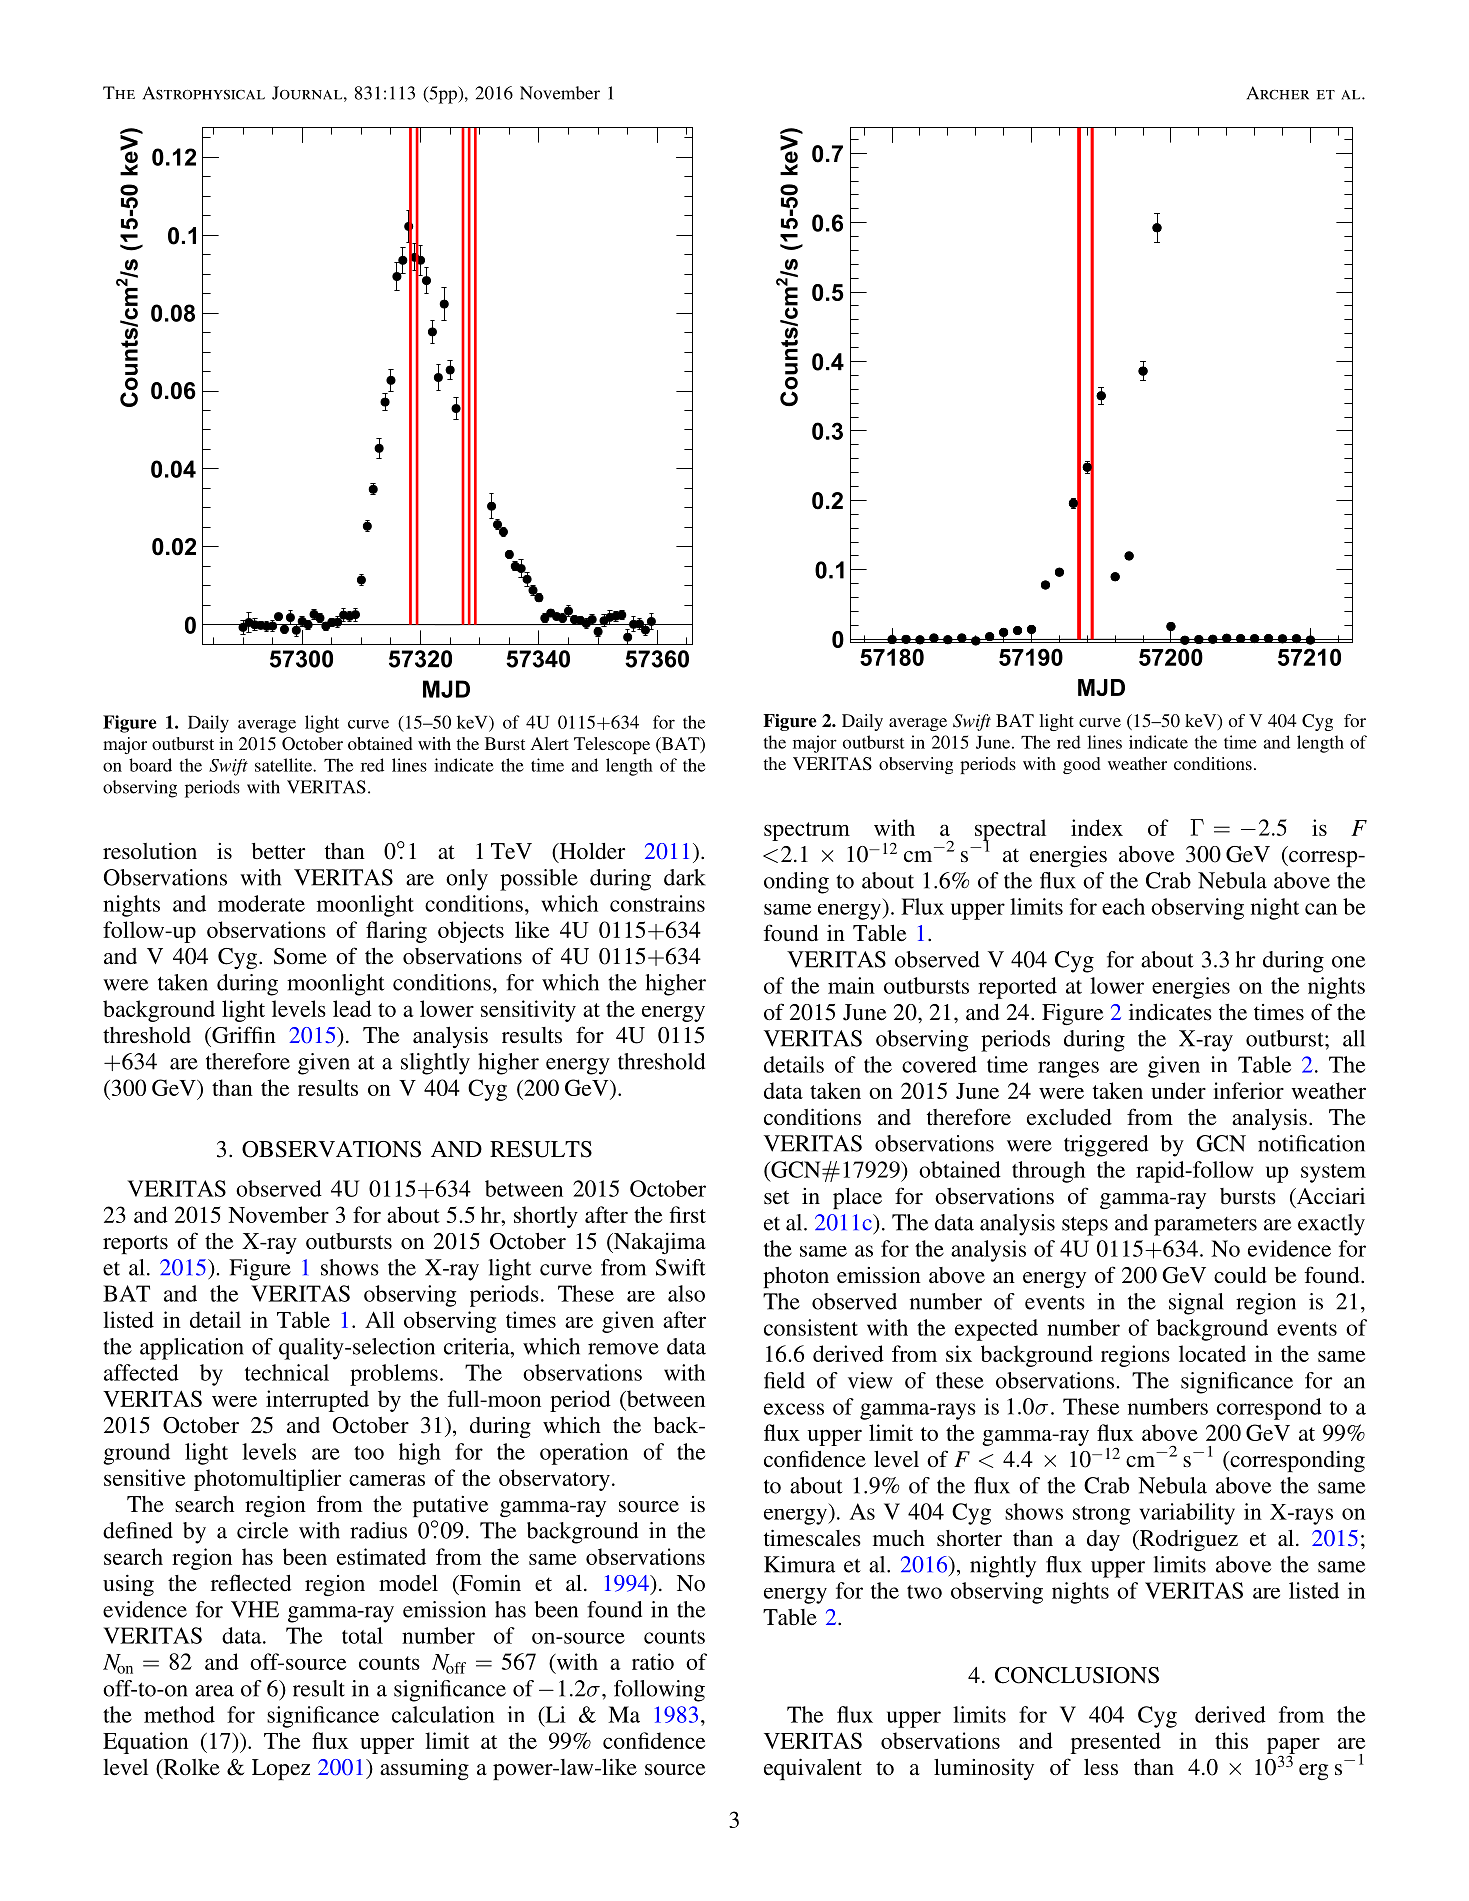 The height and width of the image is (1901, 1469). Describe the element at coordinates (813, 1769) in the image. I see `equivalent` at that location.
